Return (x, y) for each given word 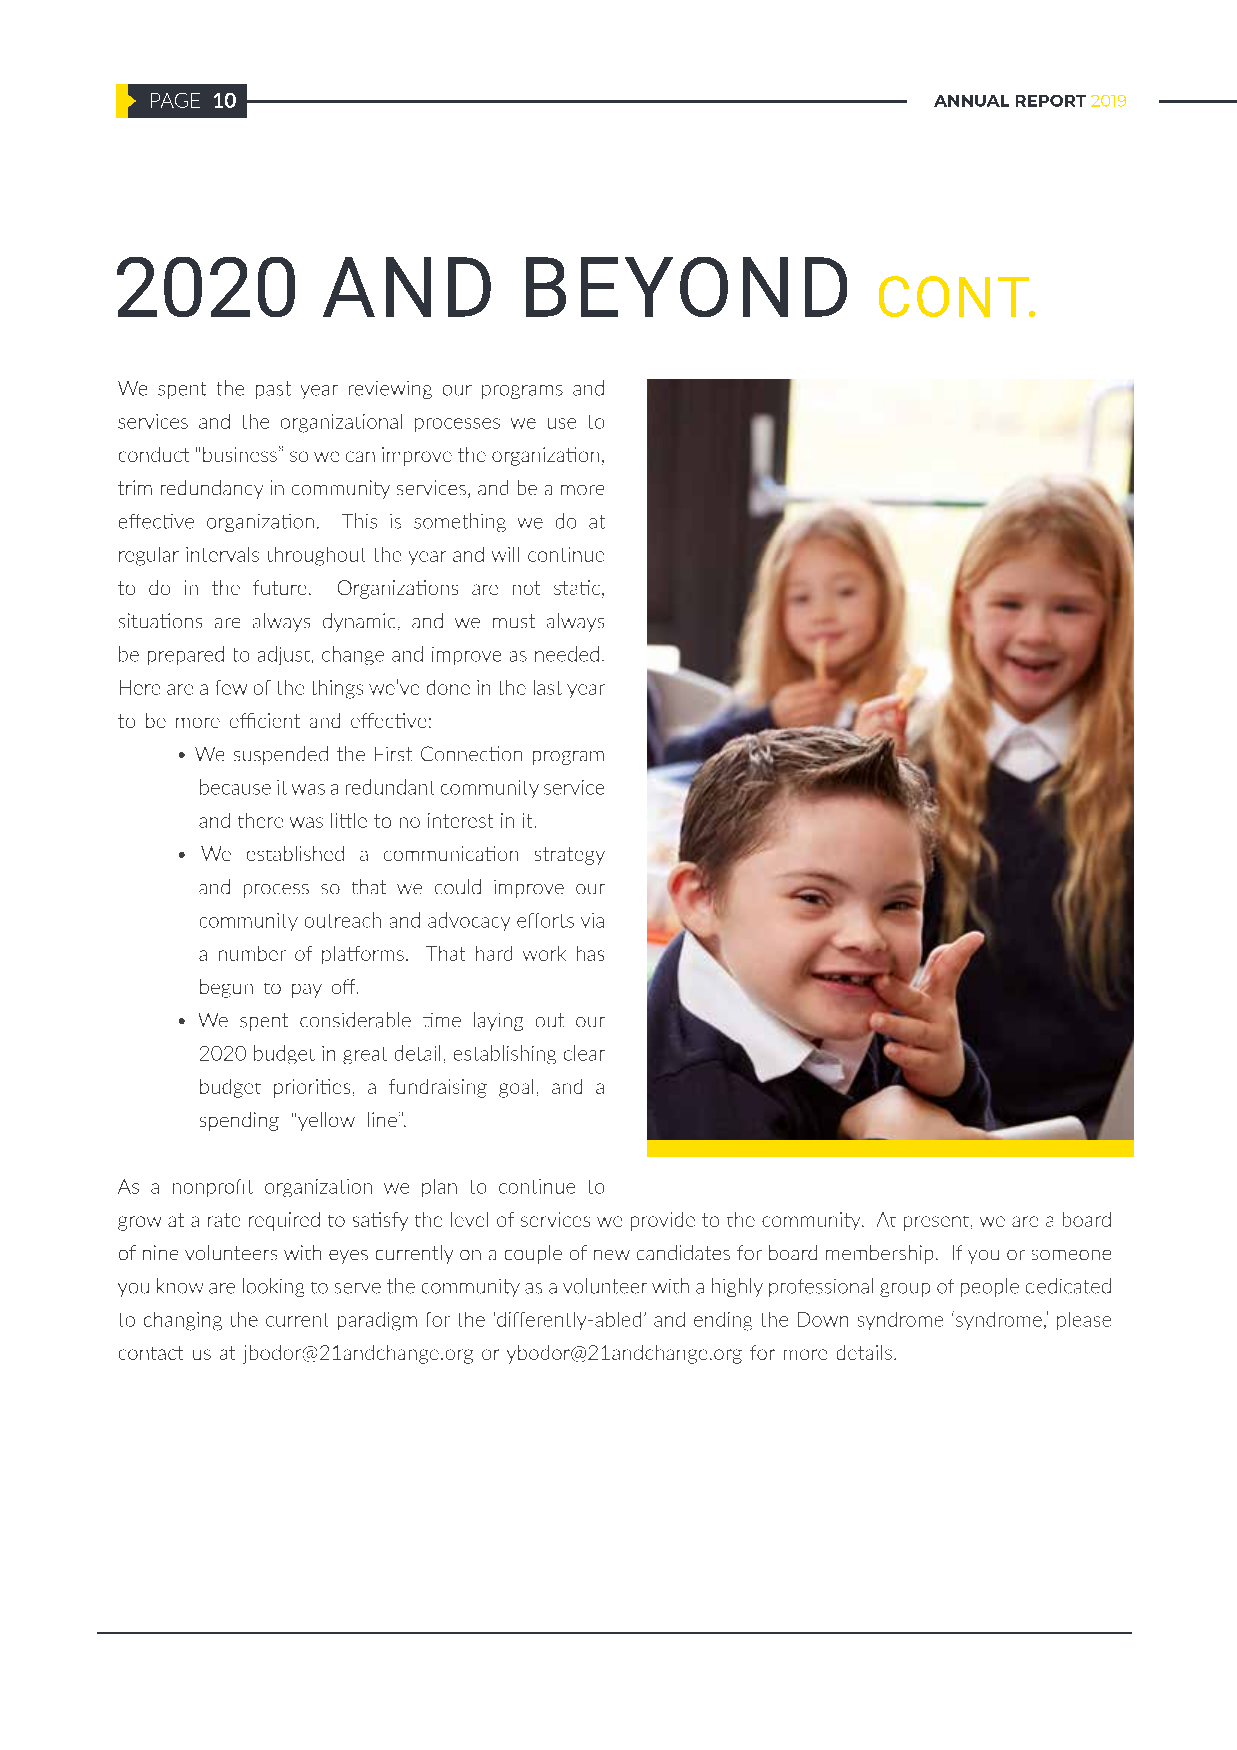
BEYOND (686, 287)
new (612, 1255)
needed (567, 654)
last (548, 687)
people (990, 1287)
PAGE (175, 100)
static (578, 589)
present (936, 1223)
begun (226, 988)
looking (273, 1287)
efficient (265, 720)
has (590, 953)
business (240, 454)
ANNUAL (971, 101)
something (460, 522)
